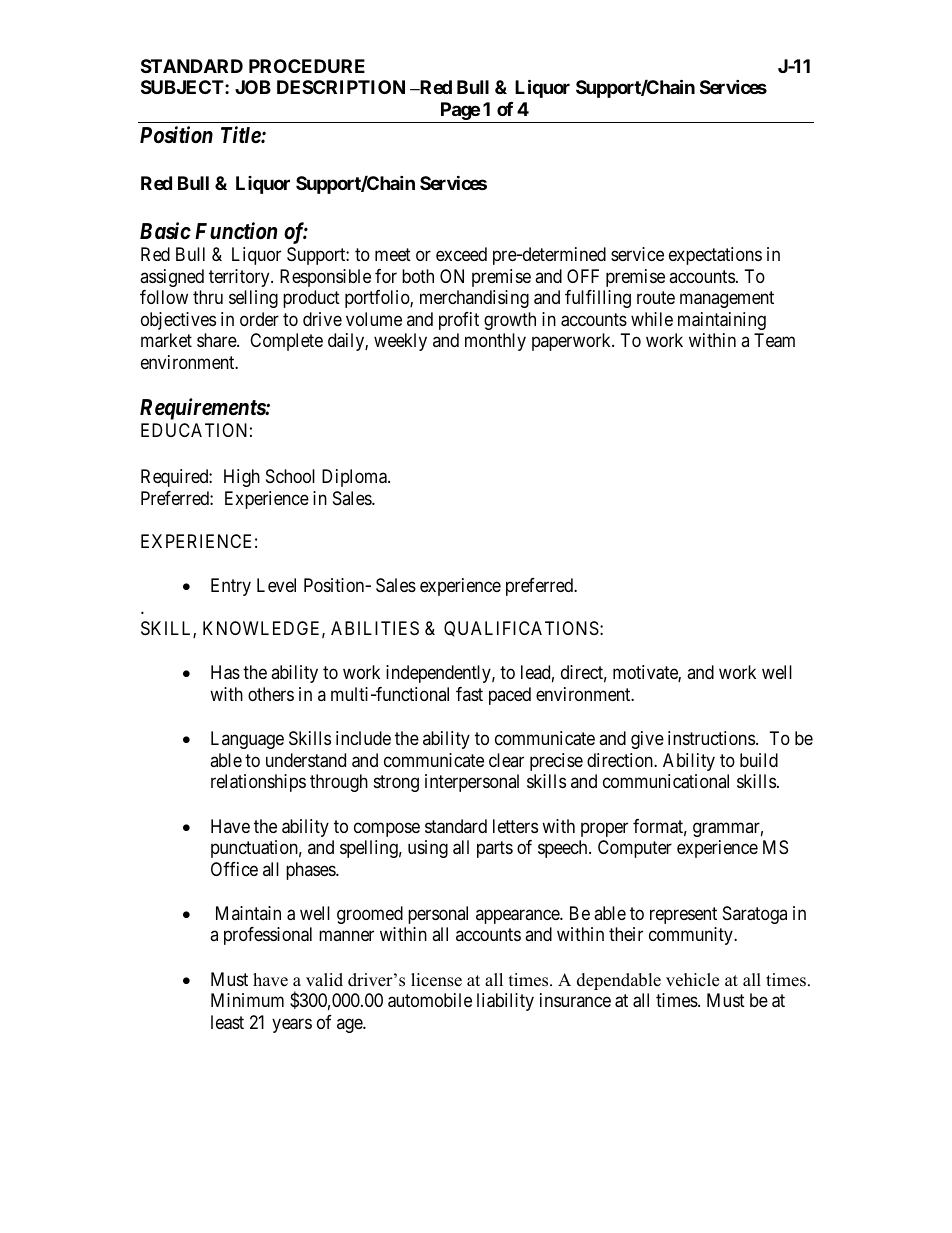  Describe the element at coordinates (711, 738) in the page. I see `instructions` at that location.
